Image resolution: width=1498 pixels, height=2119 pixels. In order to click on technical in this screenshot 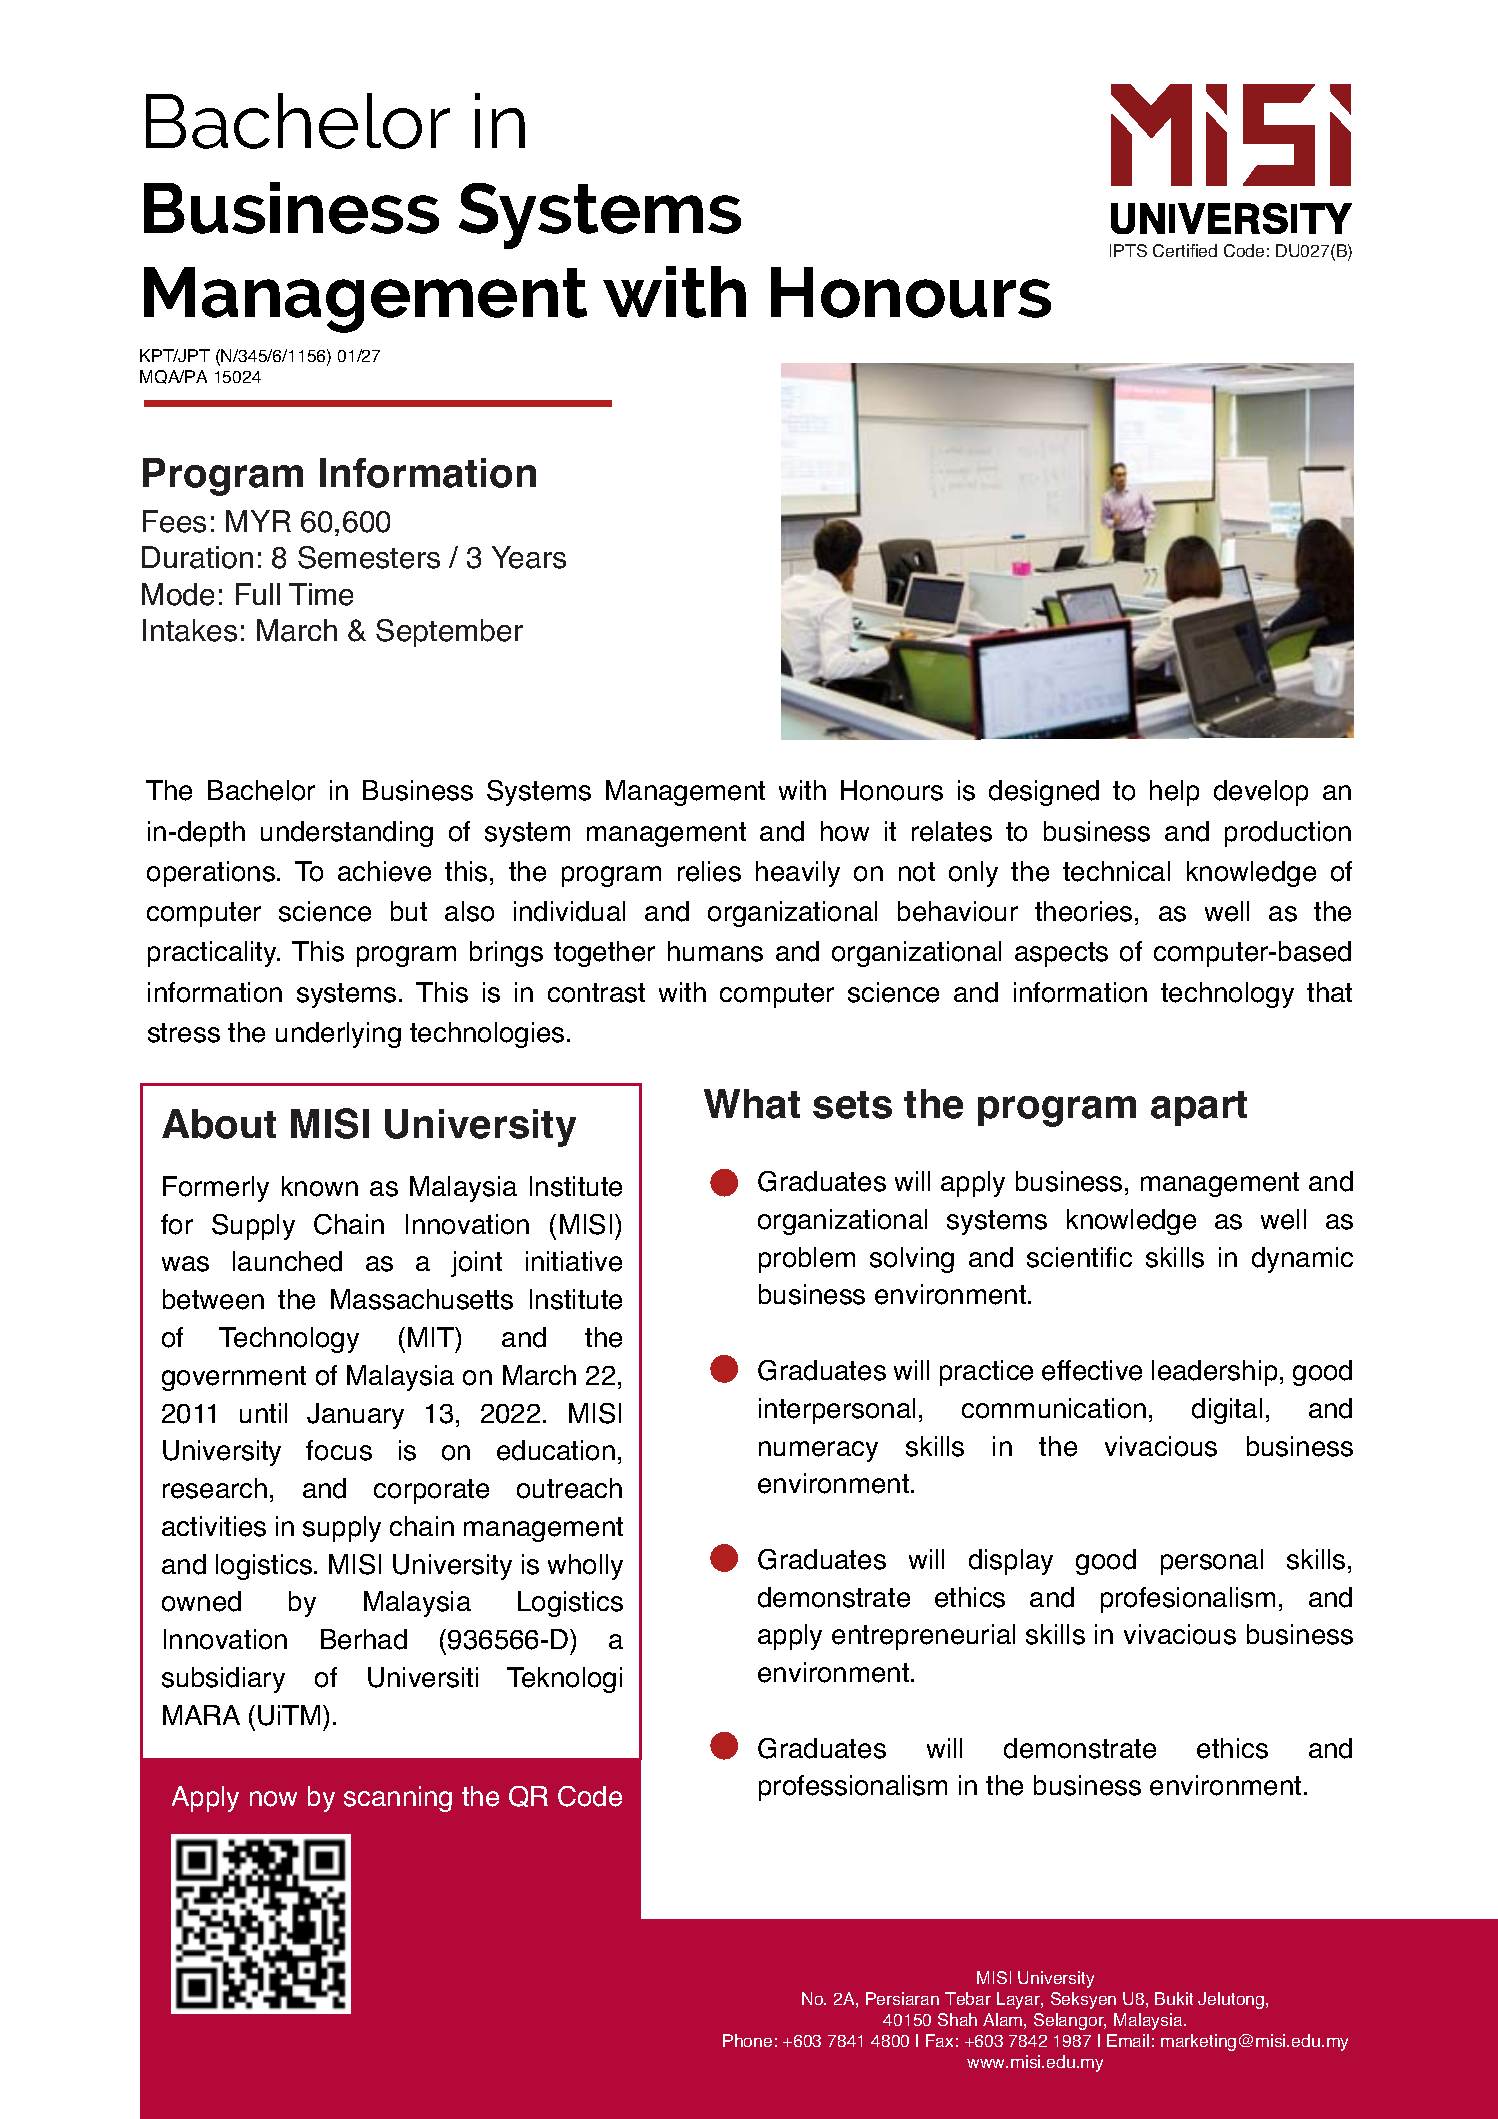, I will do `click(1116, 871)`.
